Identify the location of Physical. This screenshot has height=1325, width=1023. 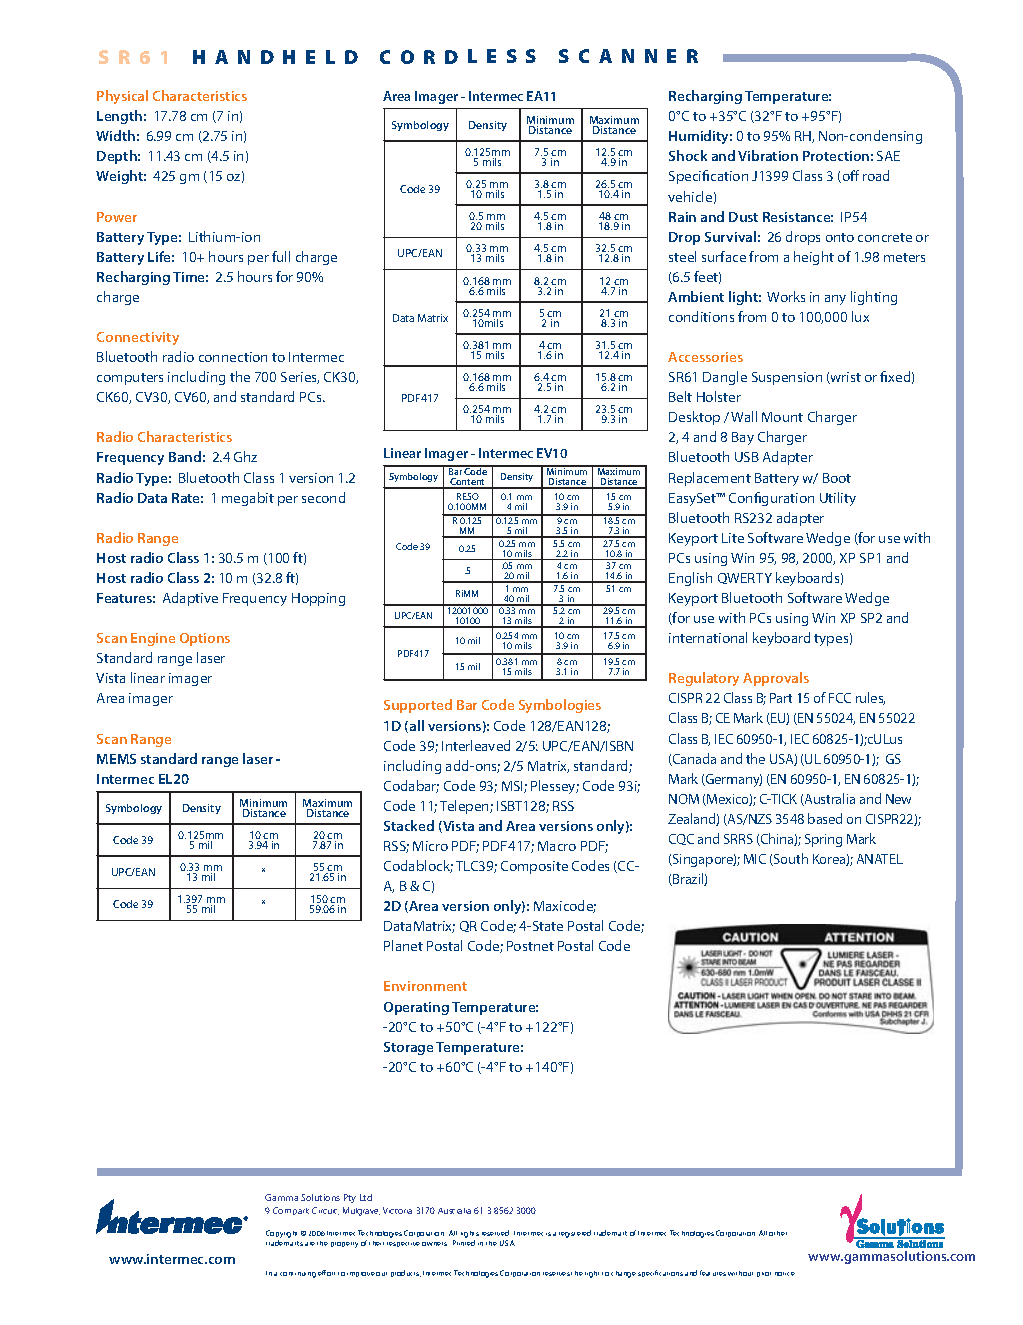
(122, 97).
